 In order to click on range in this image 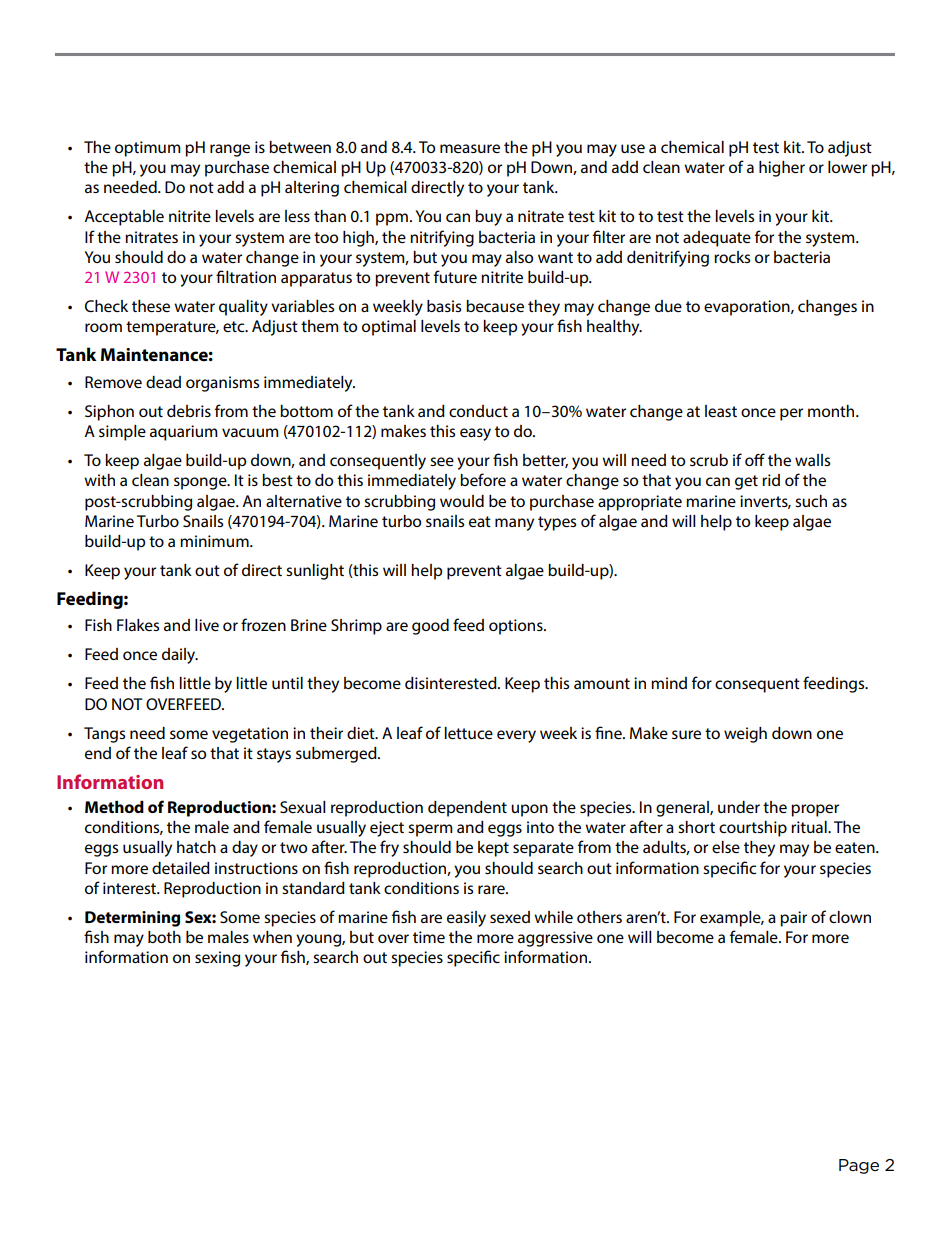, I will do `click(230, 150)`.
